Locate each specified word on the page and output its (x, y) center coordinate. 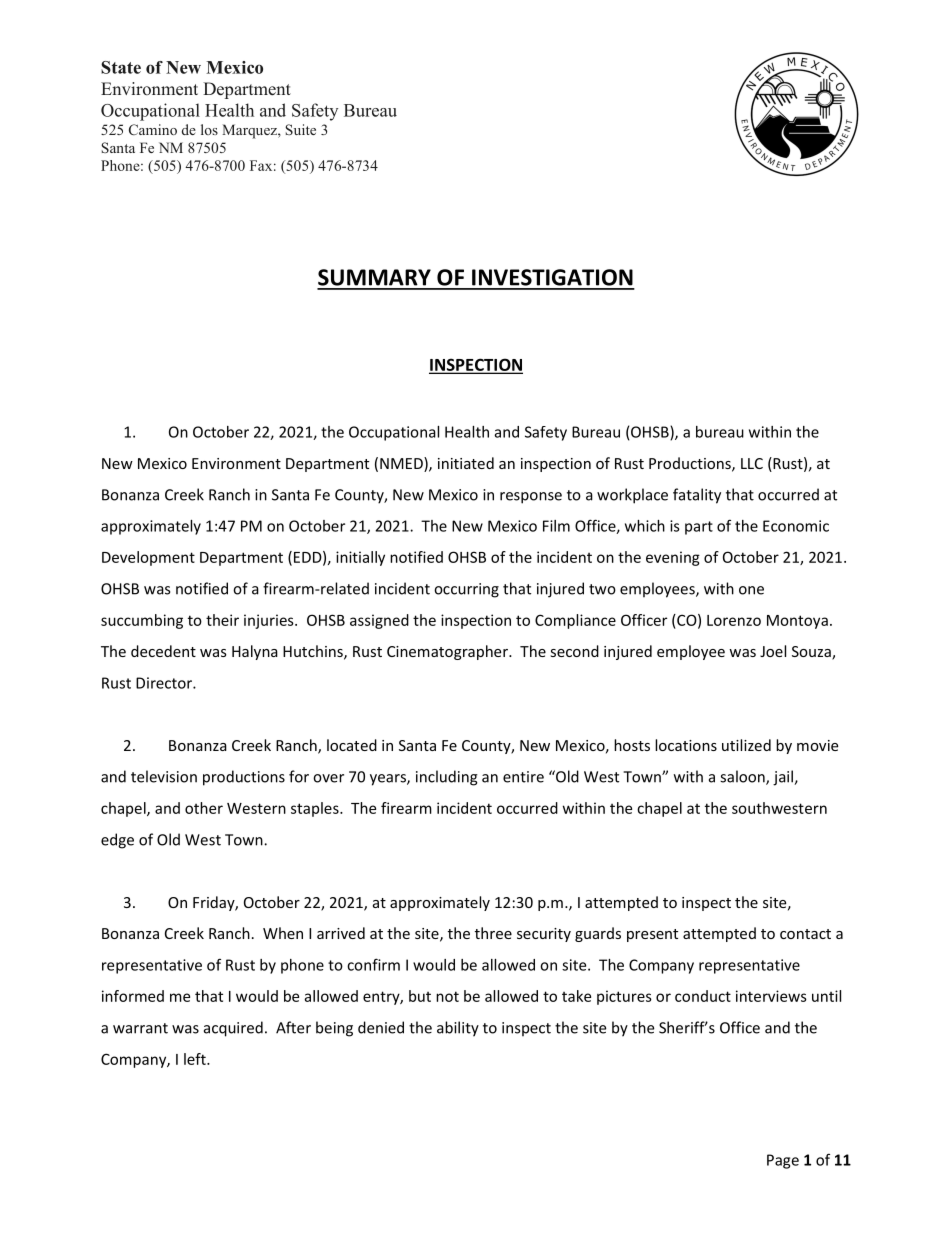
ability (458, 1029)
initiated (466, 463)
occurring (466, 590)
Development (148, 558)
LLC (752, 463)
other (204, 808)
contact (805, 934)
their (222, 620)
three (493, 933)
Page (783, 1161)
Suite (300, 129)
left (196, 1059)
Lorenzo (734, 620)
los (209, 129)
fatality (697, 496)
